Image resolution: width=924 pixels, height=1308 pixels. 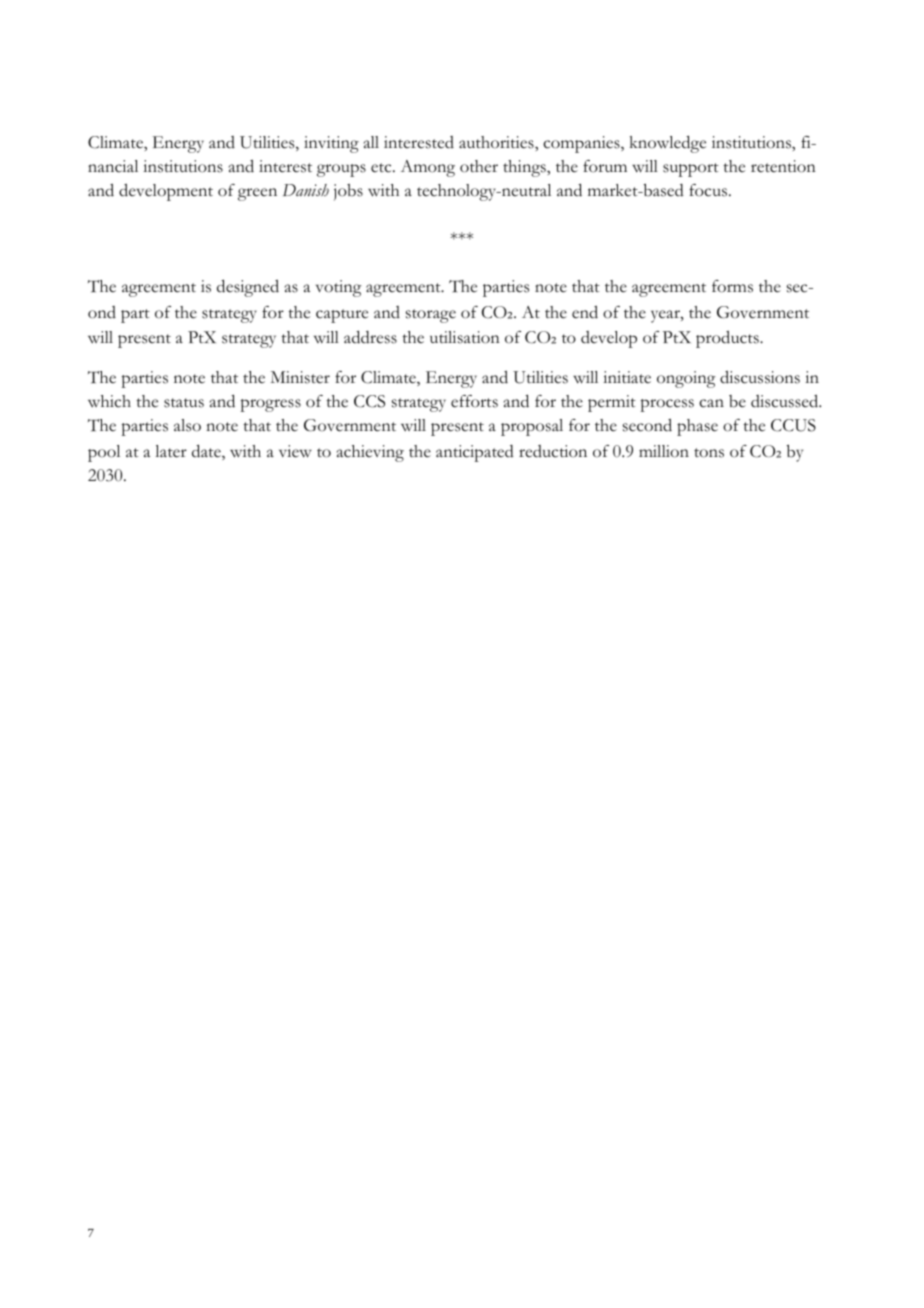 What do you see at coordinates (709, 190) in the screenshot?
I see `focus` at bounding box center [709, 190].
